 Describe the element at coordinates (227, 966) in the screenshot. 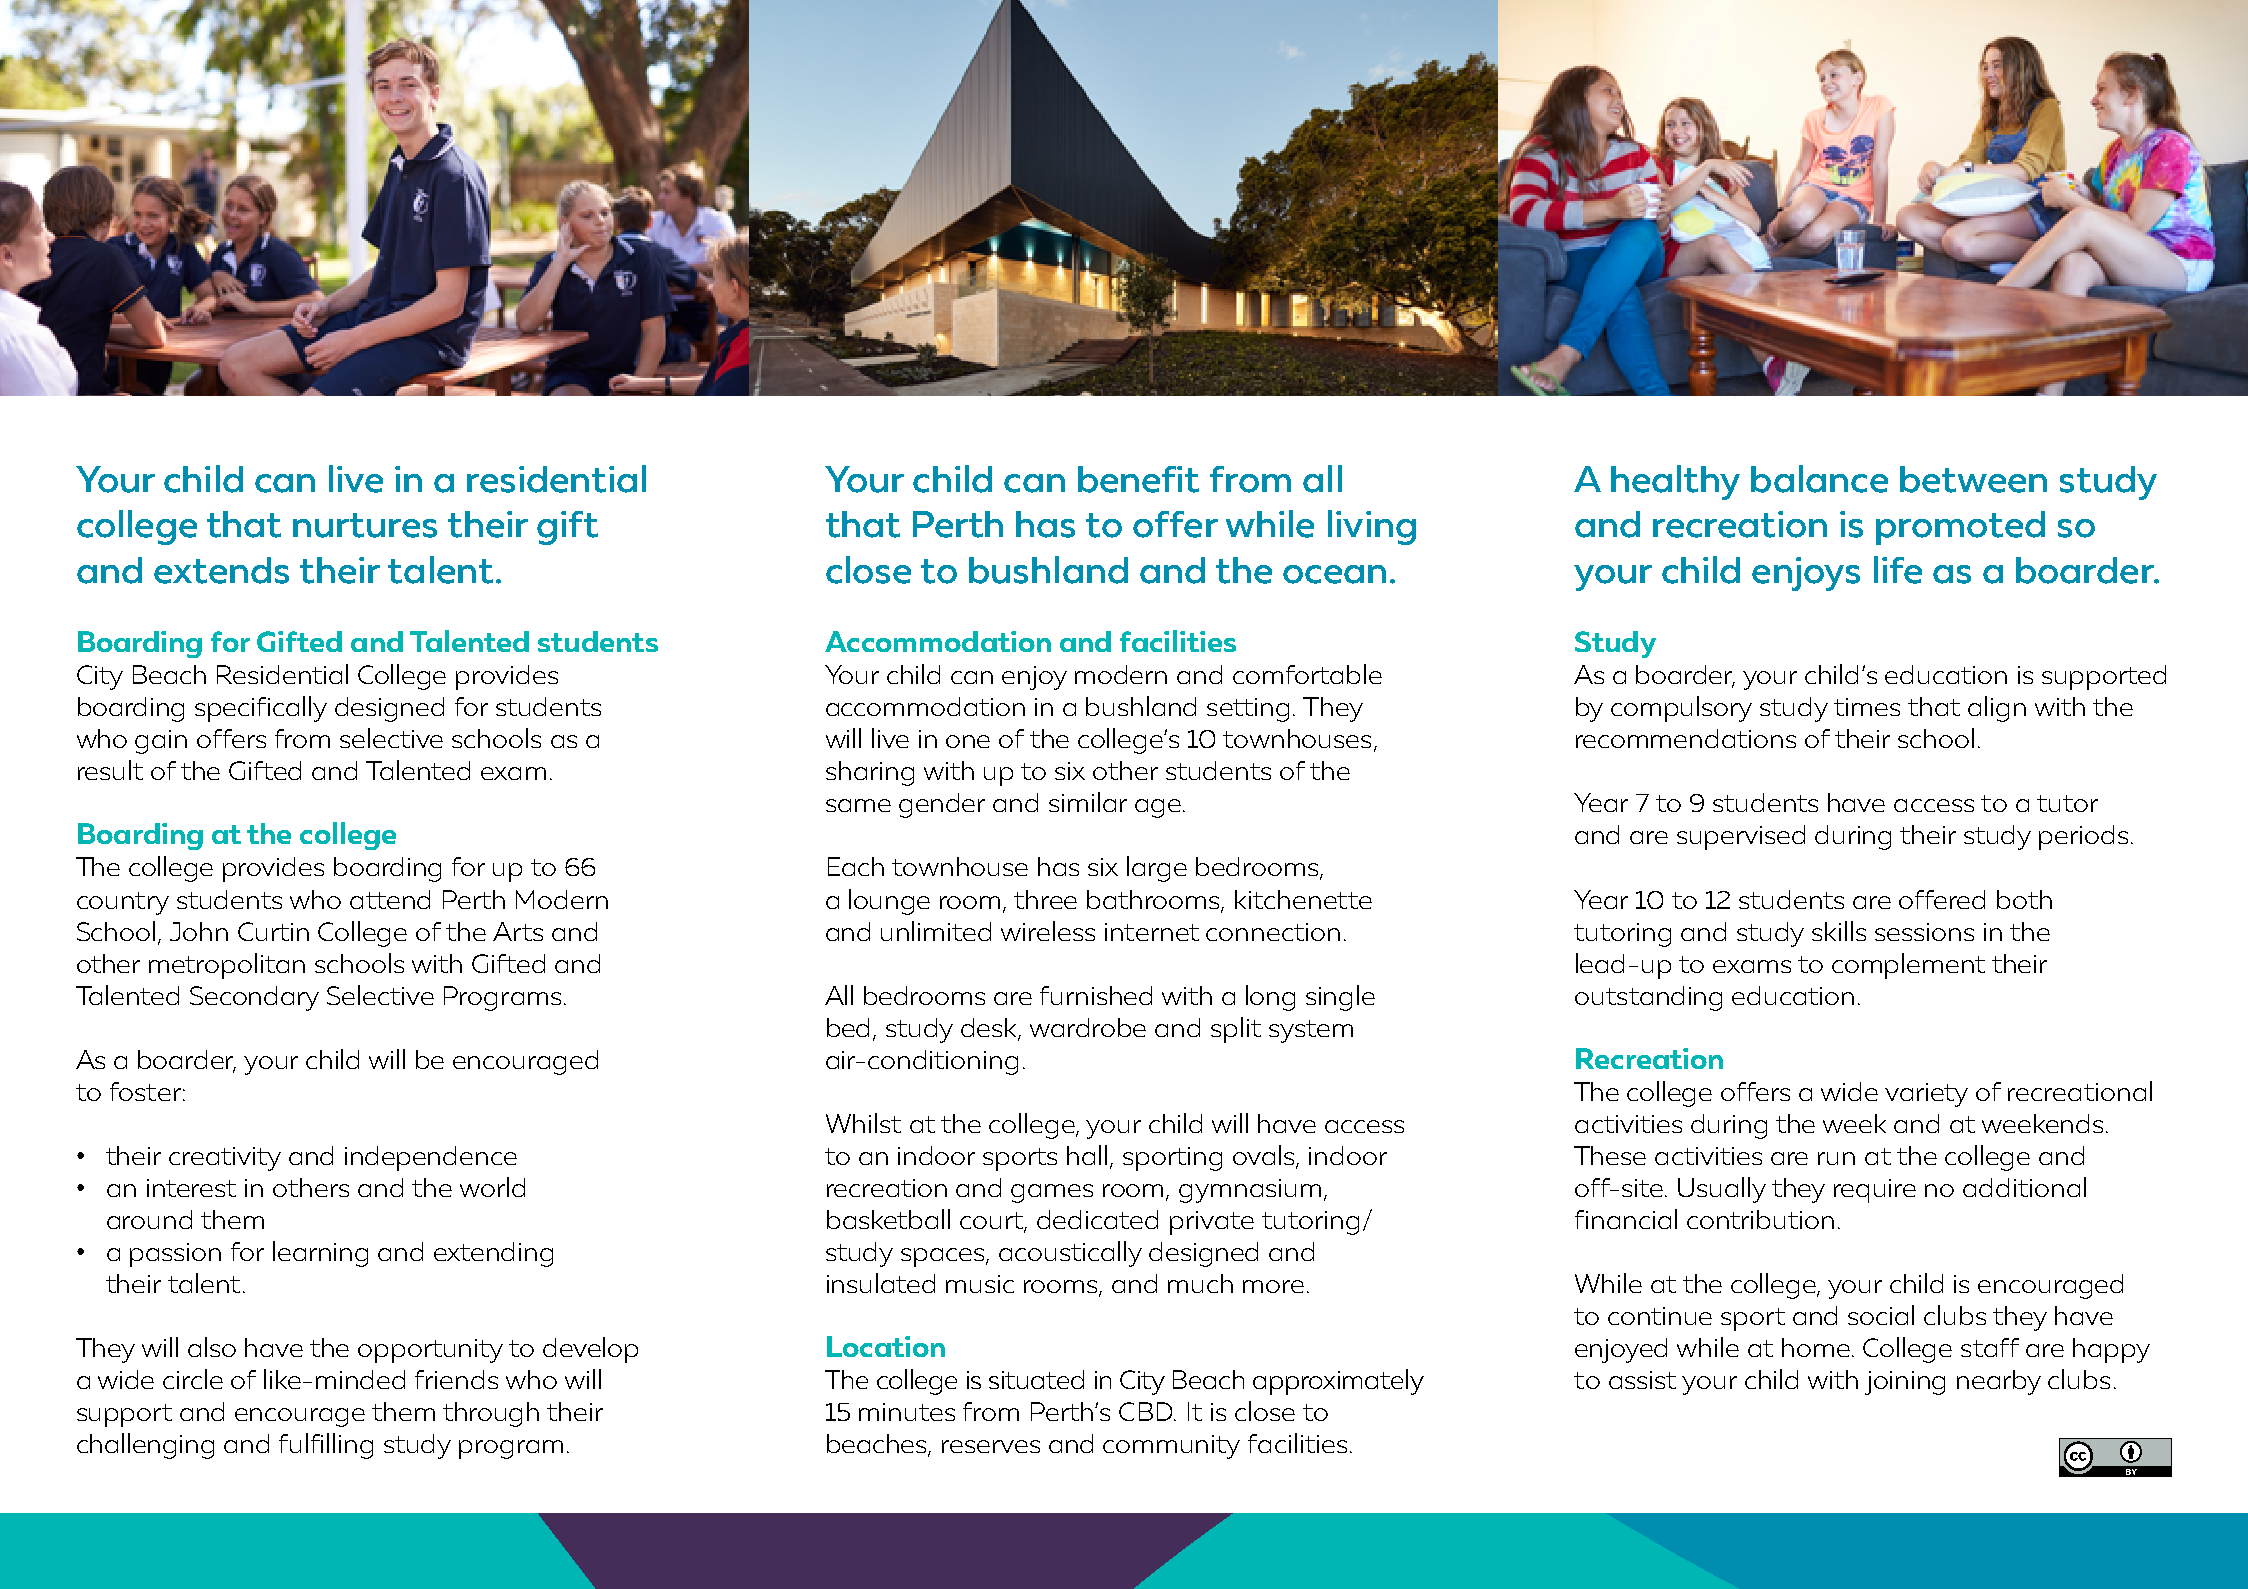

I see `metropolitan` at that location.
